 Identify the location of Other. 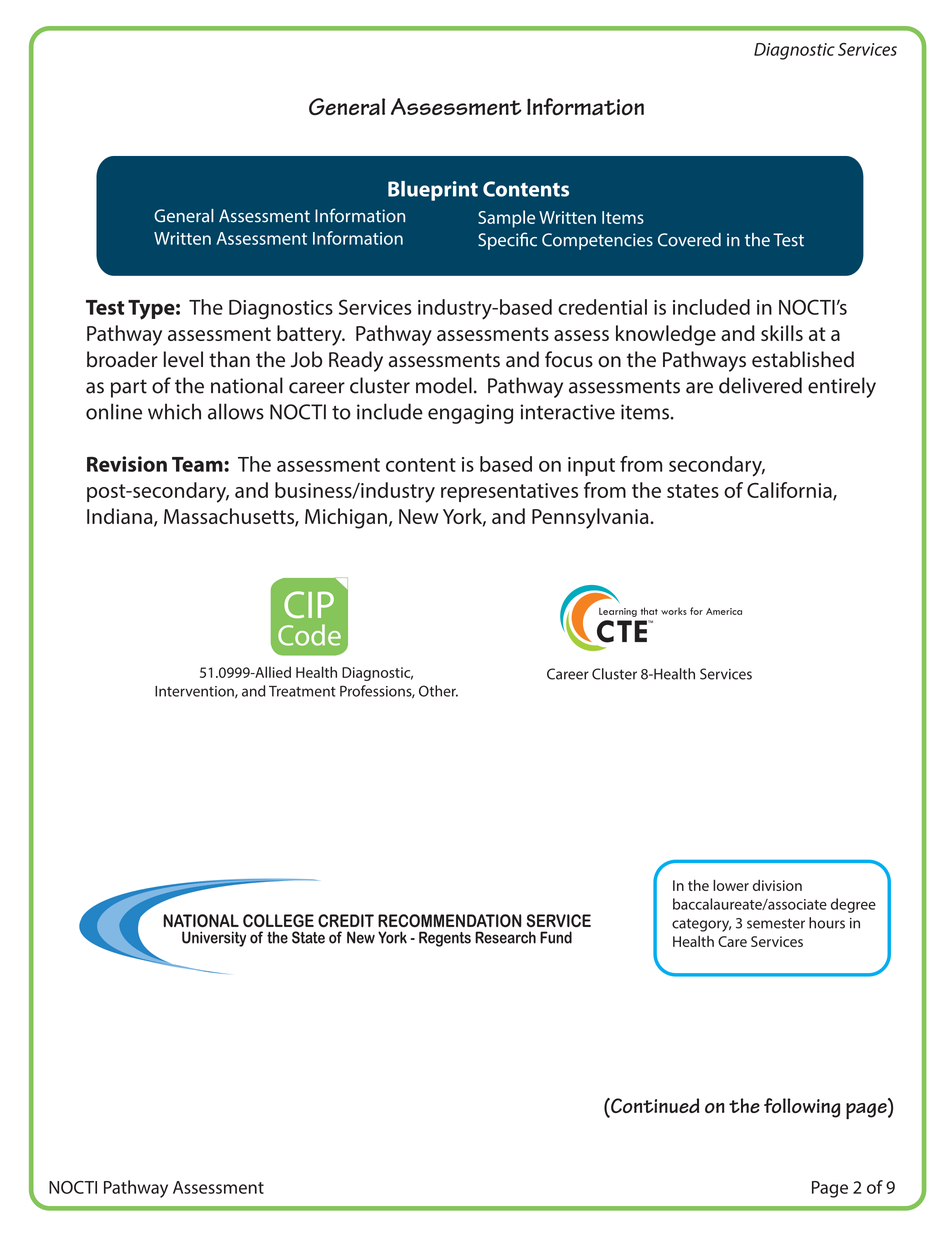
(438, 691).
